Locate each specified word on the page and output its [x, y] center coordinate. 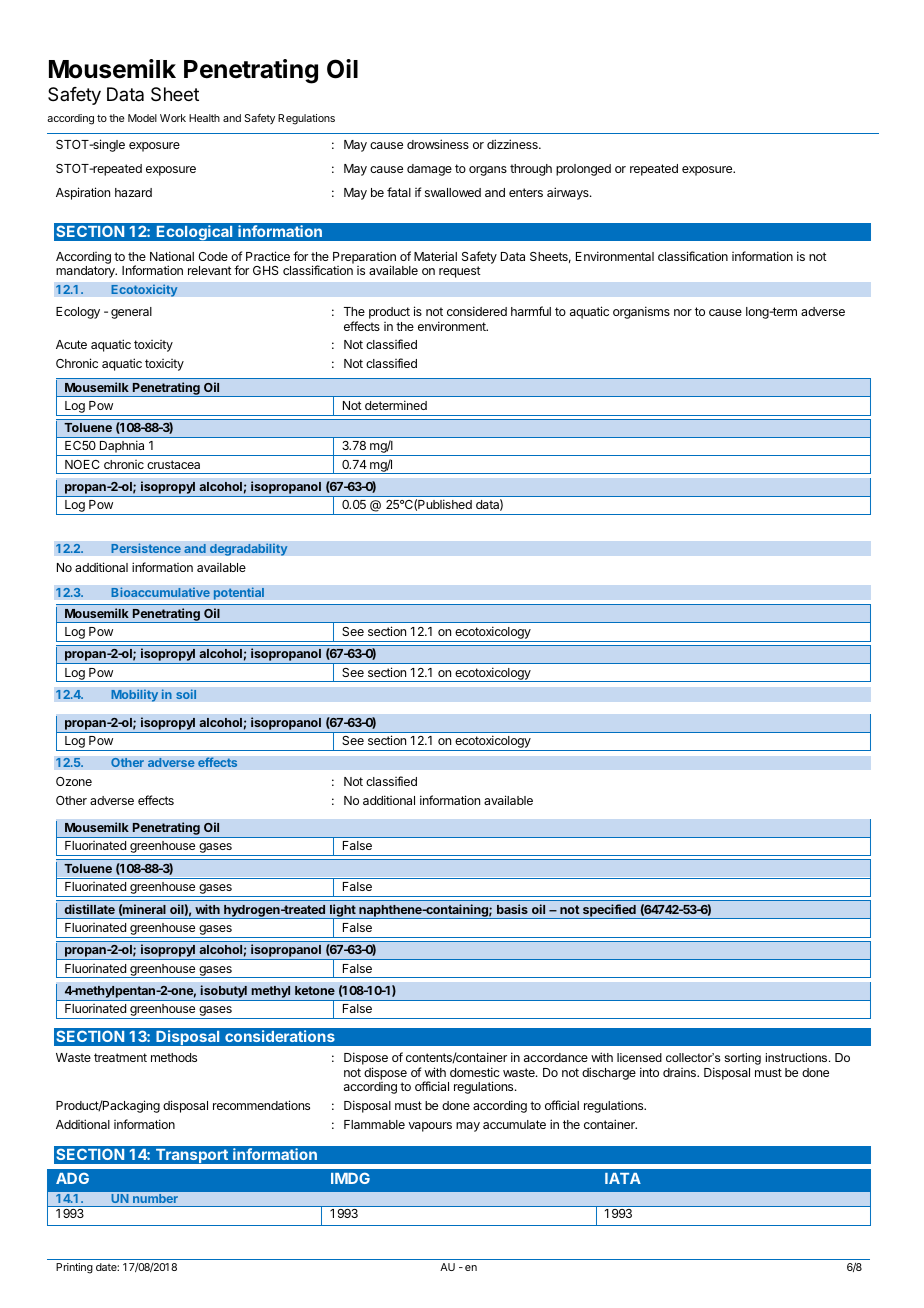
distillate [89, 909]
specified [609, 911]
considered [477, 311]
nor [683, 312]
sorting [742, 1059]
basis [512, 909]
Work [173, 118]
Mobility [135, 695]
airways [569, 193]
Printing [74, 1268]
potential [238, 593]
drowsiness [438, 144]
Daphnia [122, 448]
